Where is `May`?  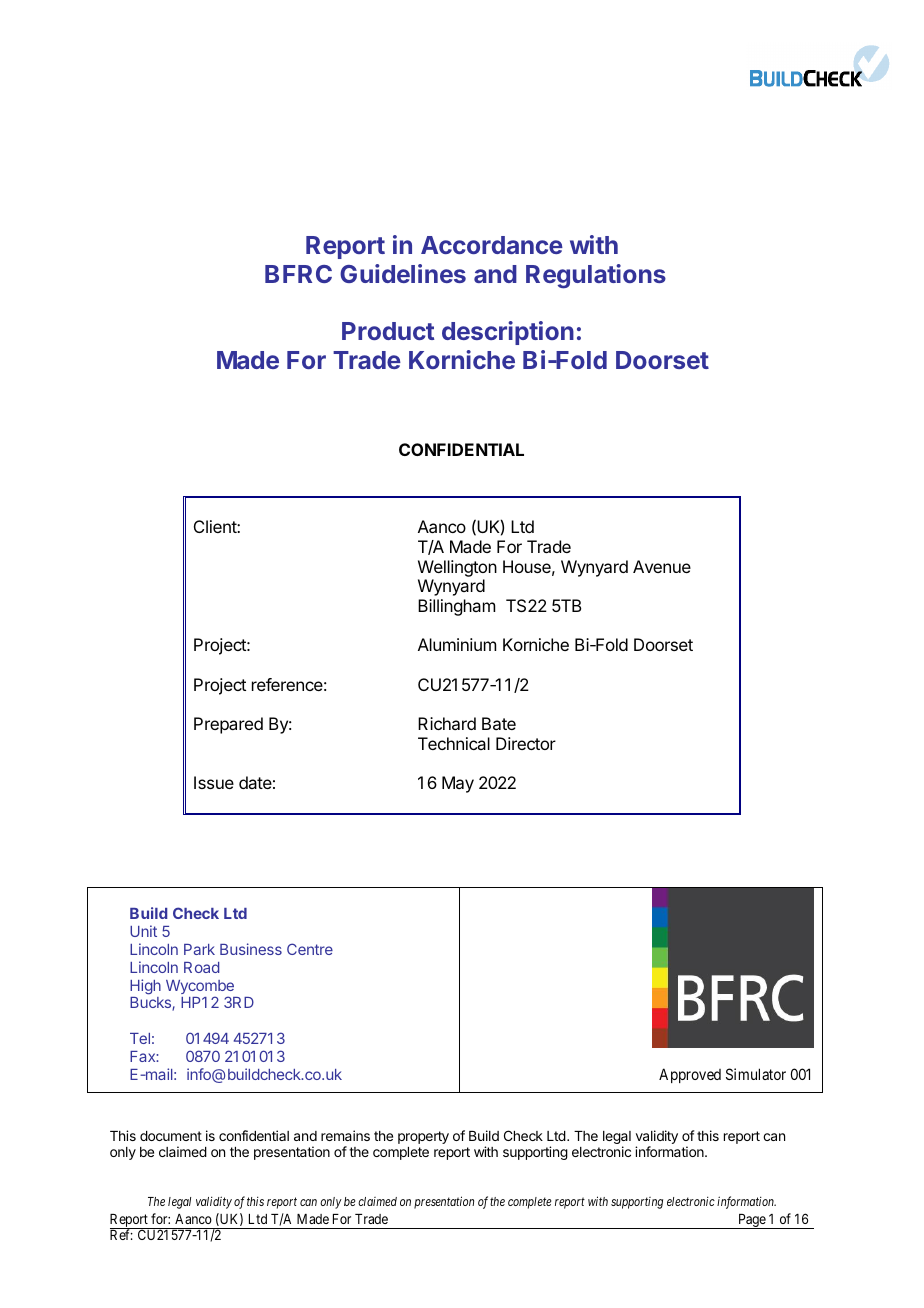
May is located at coordinates (458, 784).
